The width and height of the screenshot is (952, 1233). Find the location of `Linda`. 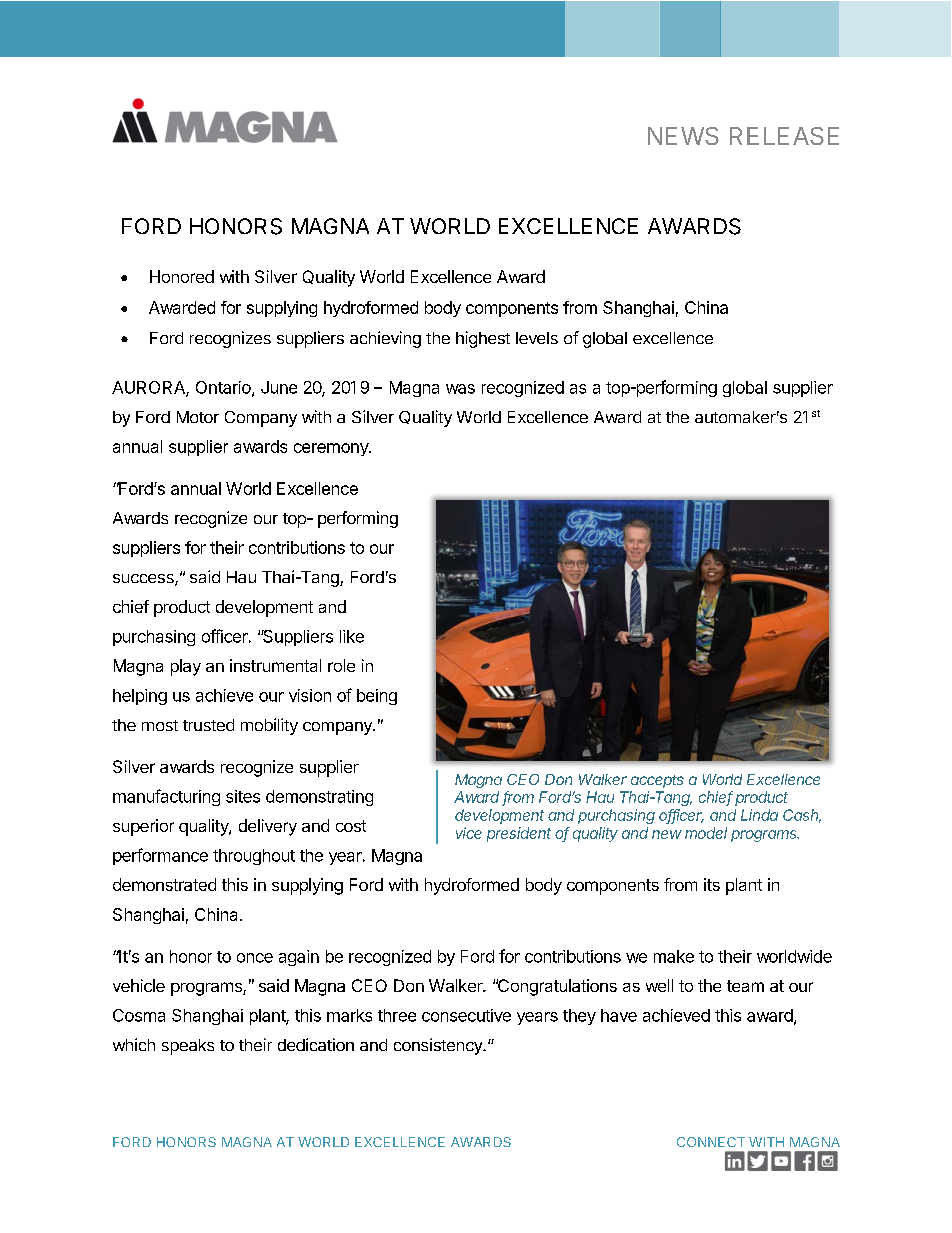

Linda is located at coordinates (759, 815).
